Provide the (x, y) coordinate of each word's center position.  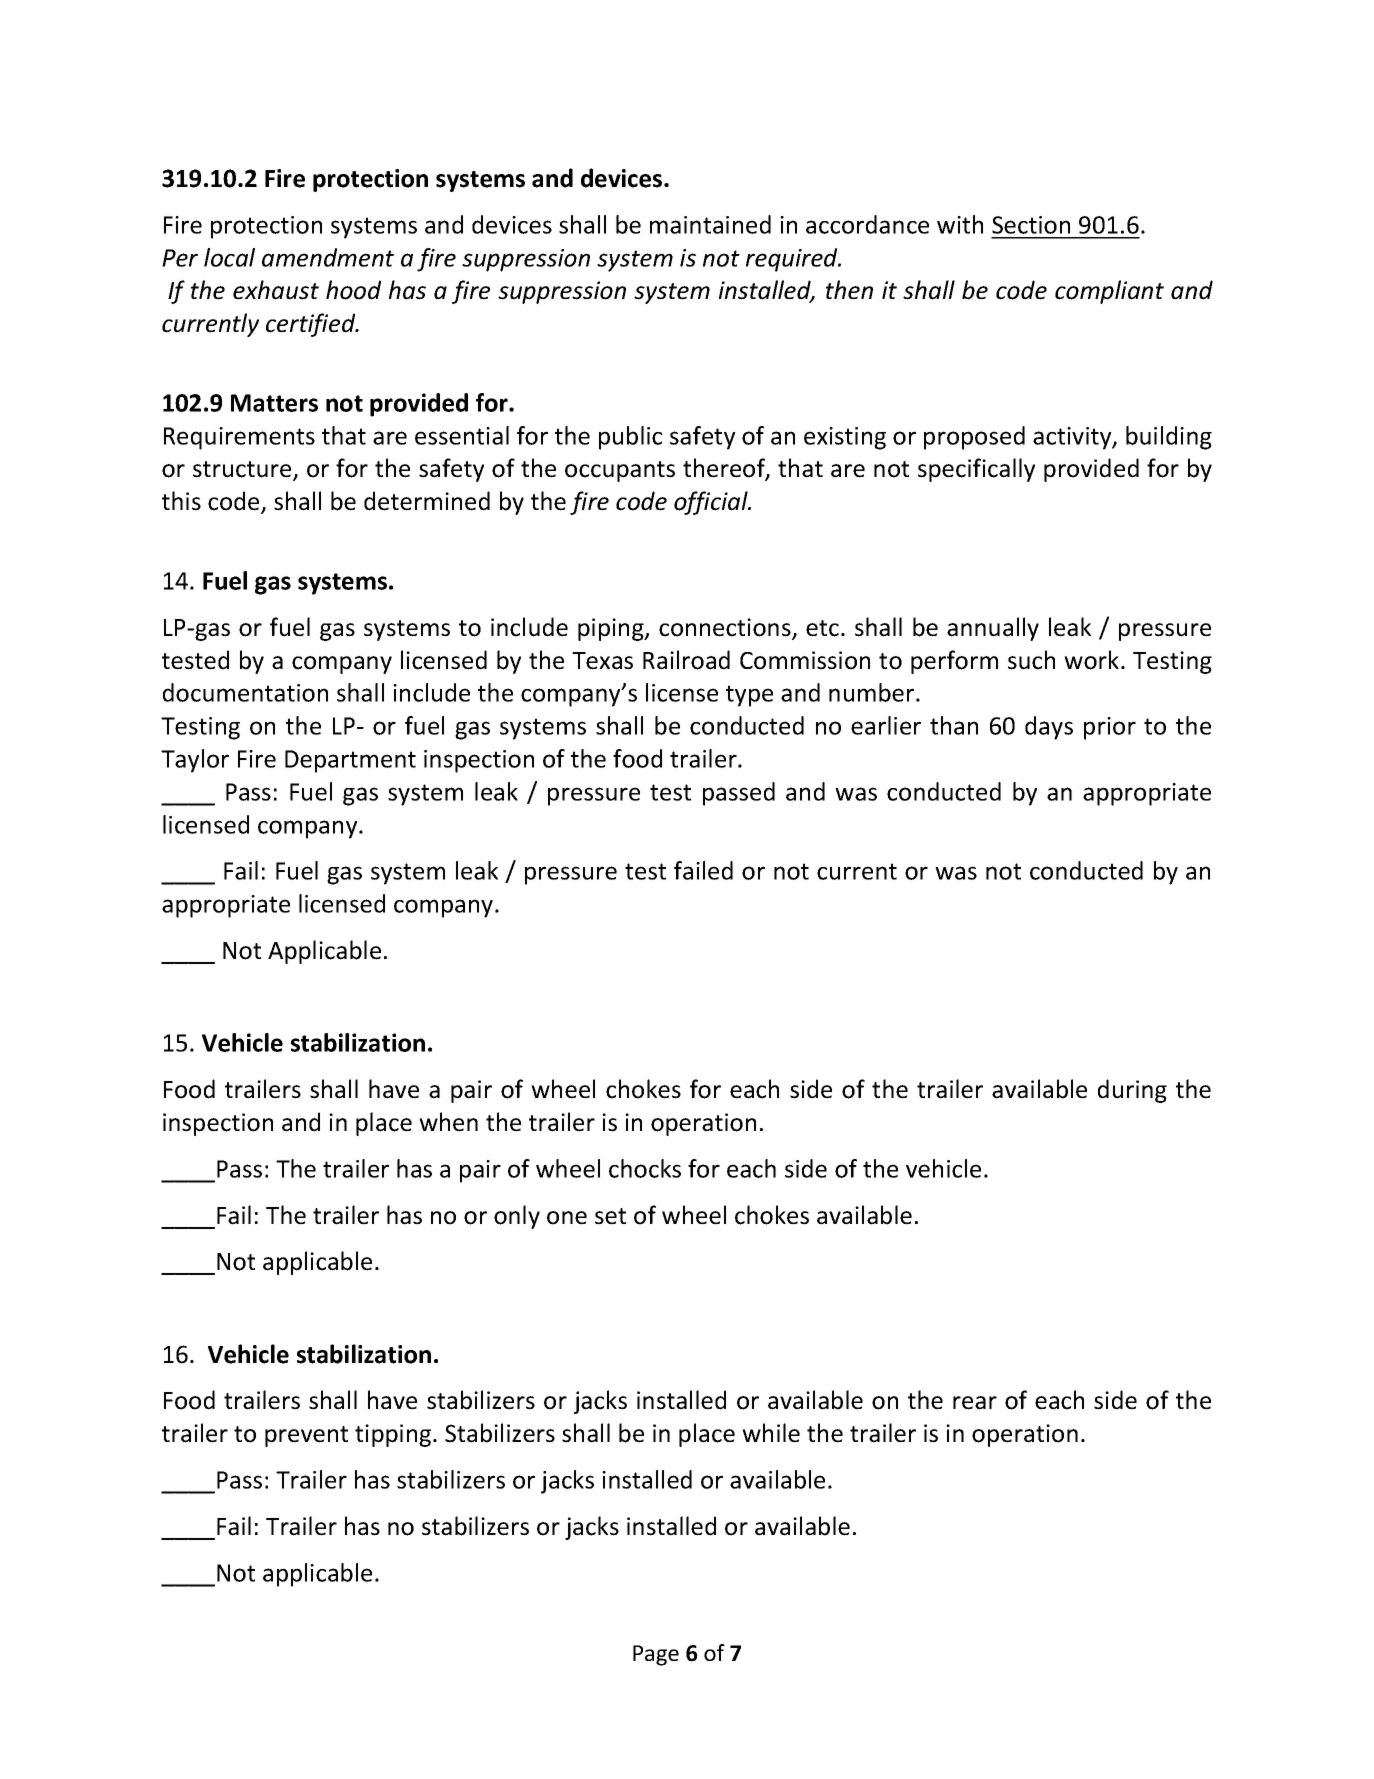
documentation (245, 692)
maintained (710, 224)
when (448, 1122)
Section (1031, 225)
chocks (645, 1168)
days (1049, 728)
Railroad (686, 660)
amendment (328, 257)
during (1132, 1091)
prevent (306, 1436)
